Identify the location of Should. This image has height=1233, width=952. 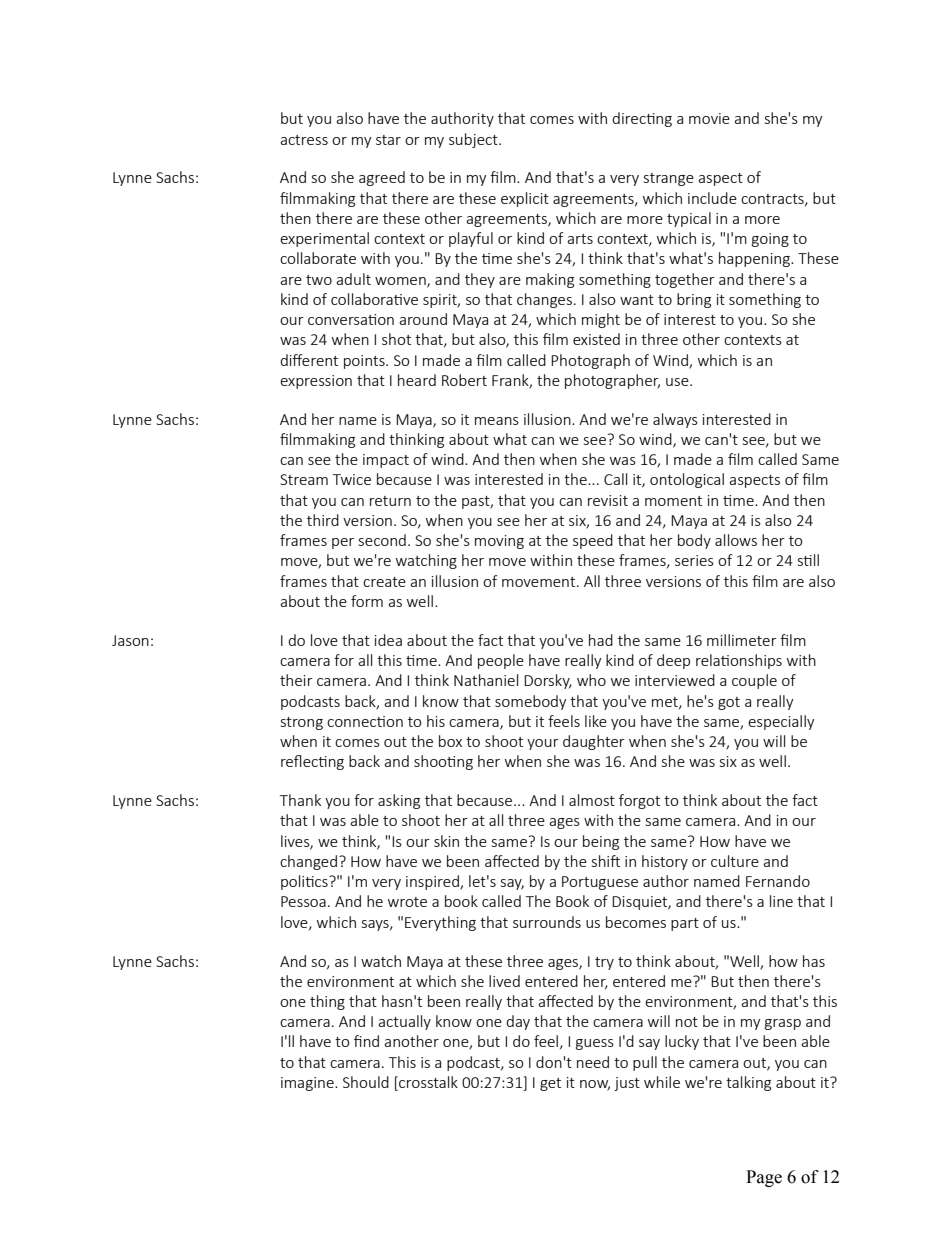
(366, 1082).
